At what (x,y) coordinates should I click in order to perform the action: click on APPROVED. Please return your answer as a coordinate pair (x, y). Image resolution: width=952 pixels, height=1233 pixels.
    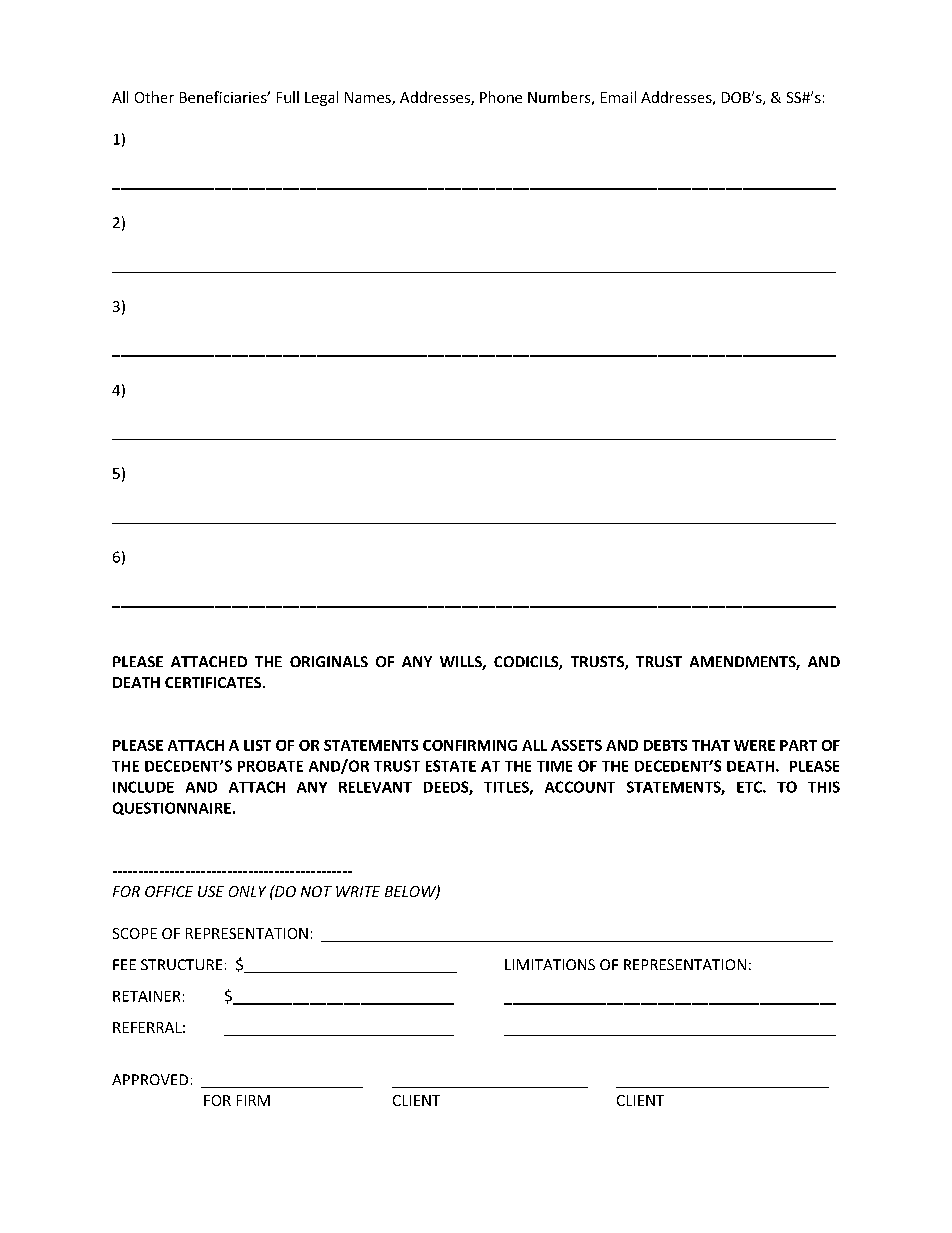
    Looking at the image, I should click on (150, 1079).
